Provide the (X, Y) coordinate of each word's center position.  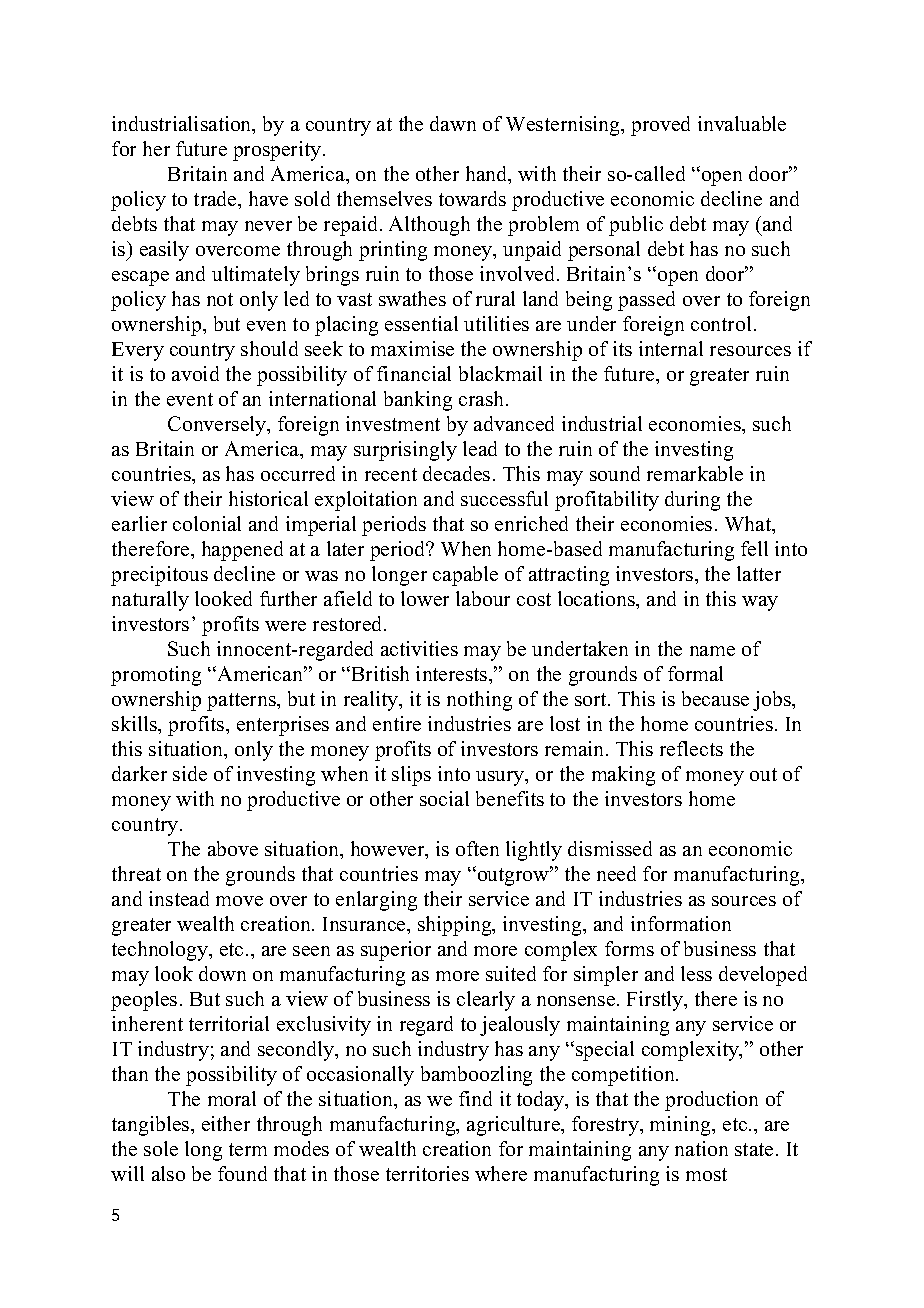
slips (411, 776)
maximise (412, 348)
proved (660, 126)
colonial (207, 523)
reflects (691, 748)
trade (216, 198)
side (190, 773)
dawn (453, 123)
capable (465, 576)
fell (754, 548)
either (226, 1123)
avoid (195, 373)
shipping (456, 926)
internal (671, 348)
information (681, 923)
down (222, 973)
